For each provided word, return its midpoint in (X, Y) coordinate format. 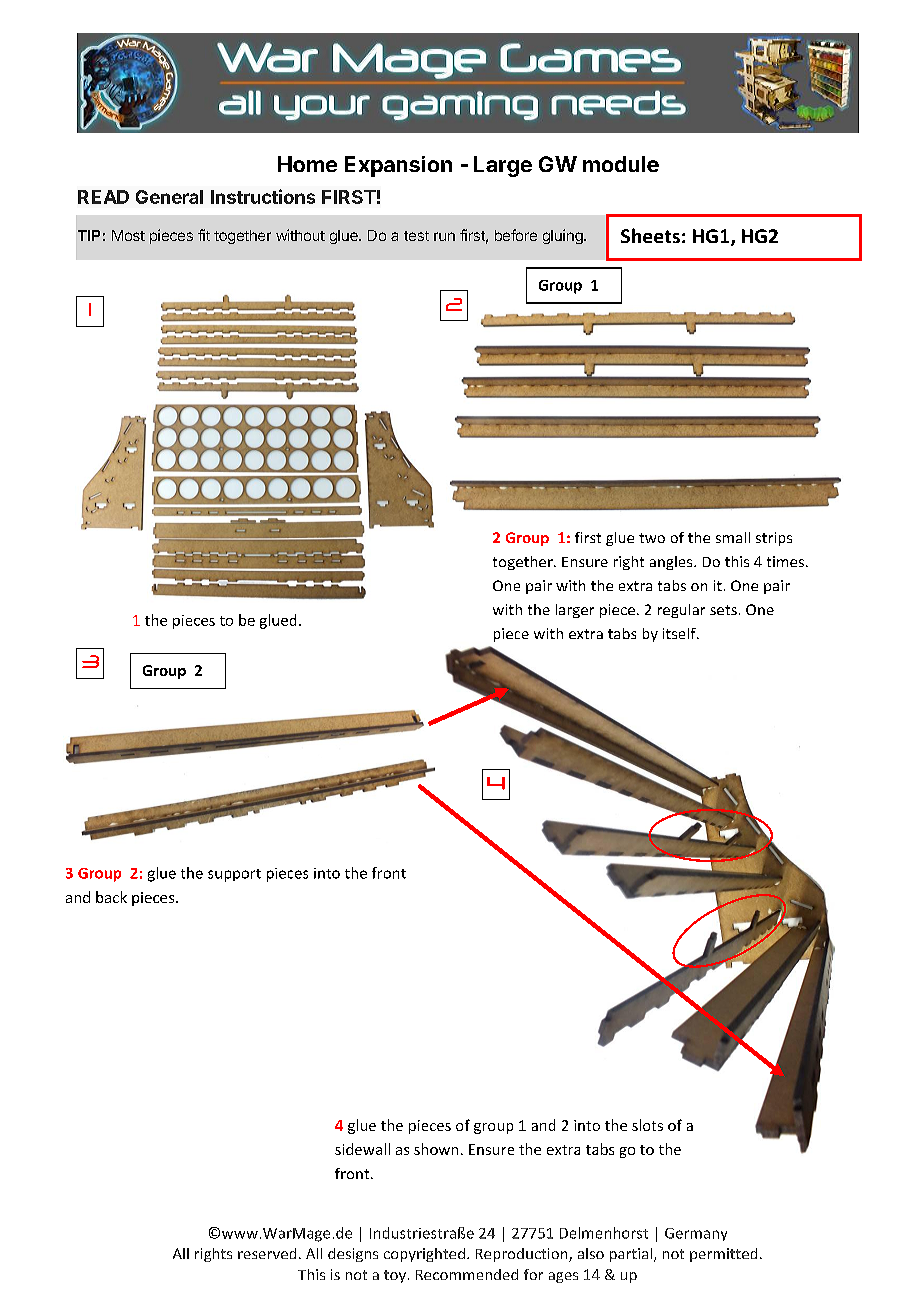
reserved (267, 1253)
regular (681, 611)
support (234, 875)
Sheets (650, 235)
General (169, 197)
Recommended (467, 1274)
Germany (696, 1234)
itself (680, 633)
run (444, 236)
